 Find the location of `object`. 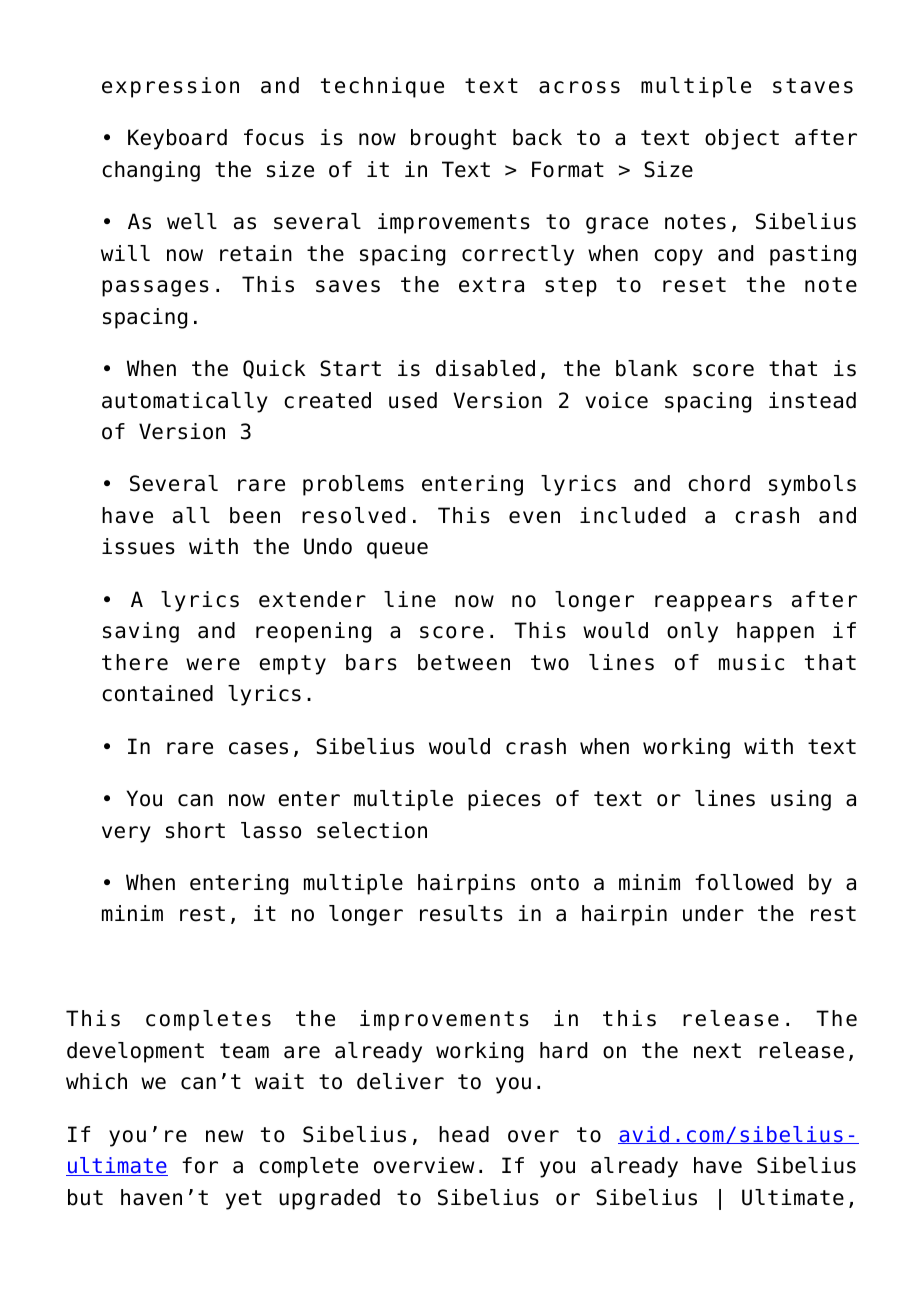

object is located at coordinates (742, 139).
